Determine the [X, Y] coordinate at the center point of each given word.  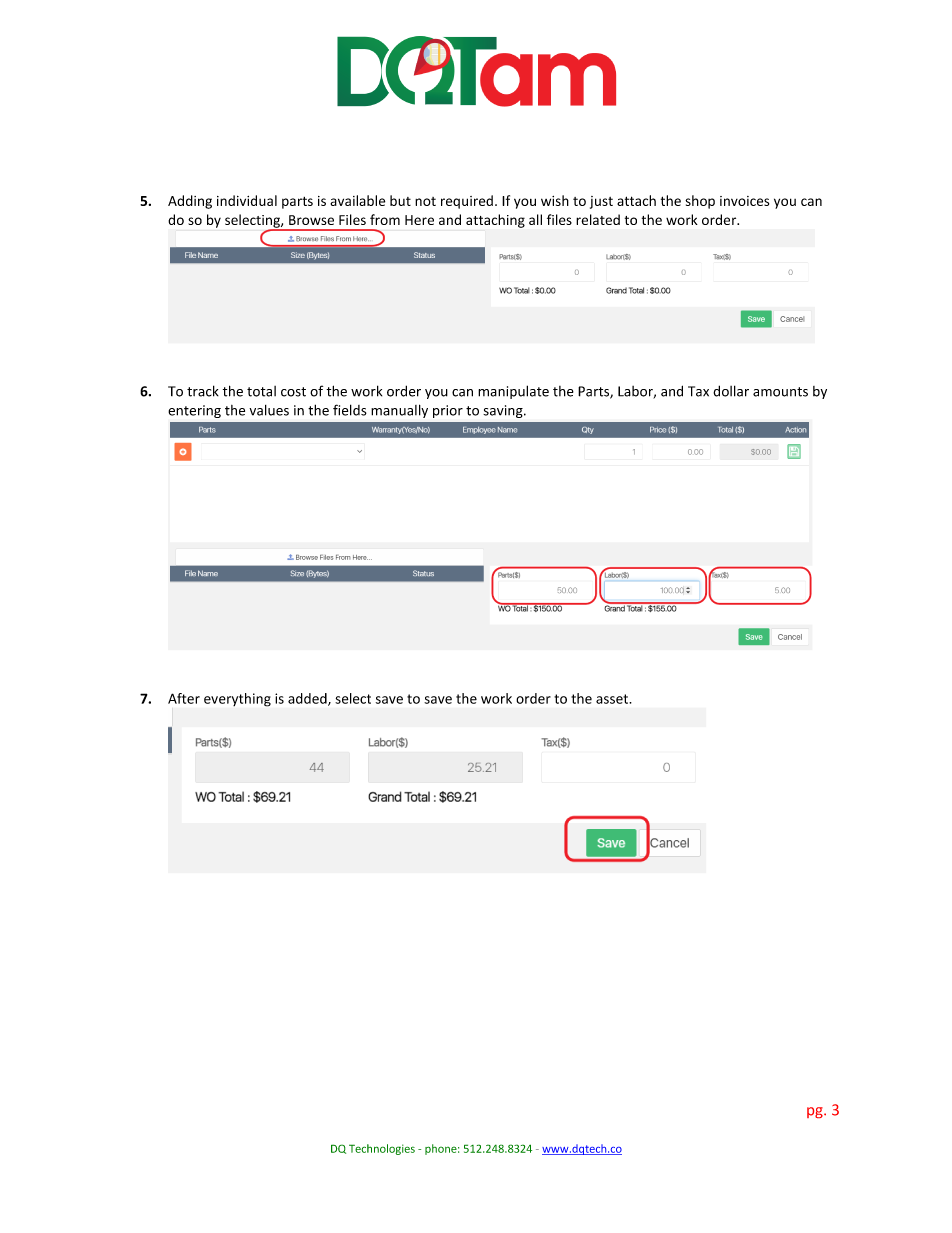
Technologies [382, 1149]
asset [613, 699]
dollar [731, 391]
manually [399, 411]
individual [247, 200]
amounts [780, 392]
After [184, 698]
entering [194, 411]
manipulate [513, 392]
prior [448, 411]
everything [237, 700]
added [308, 699]
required [467, 202]
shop [700, 202]
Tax [698, 391]
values [269, 410]
